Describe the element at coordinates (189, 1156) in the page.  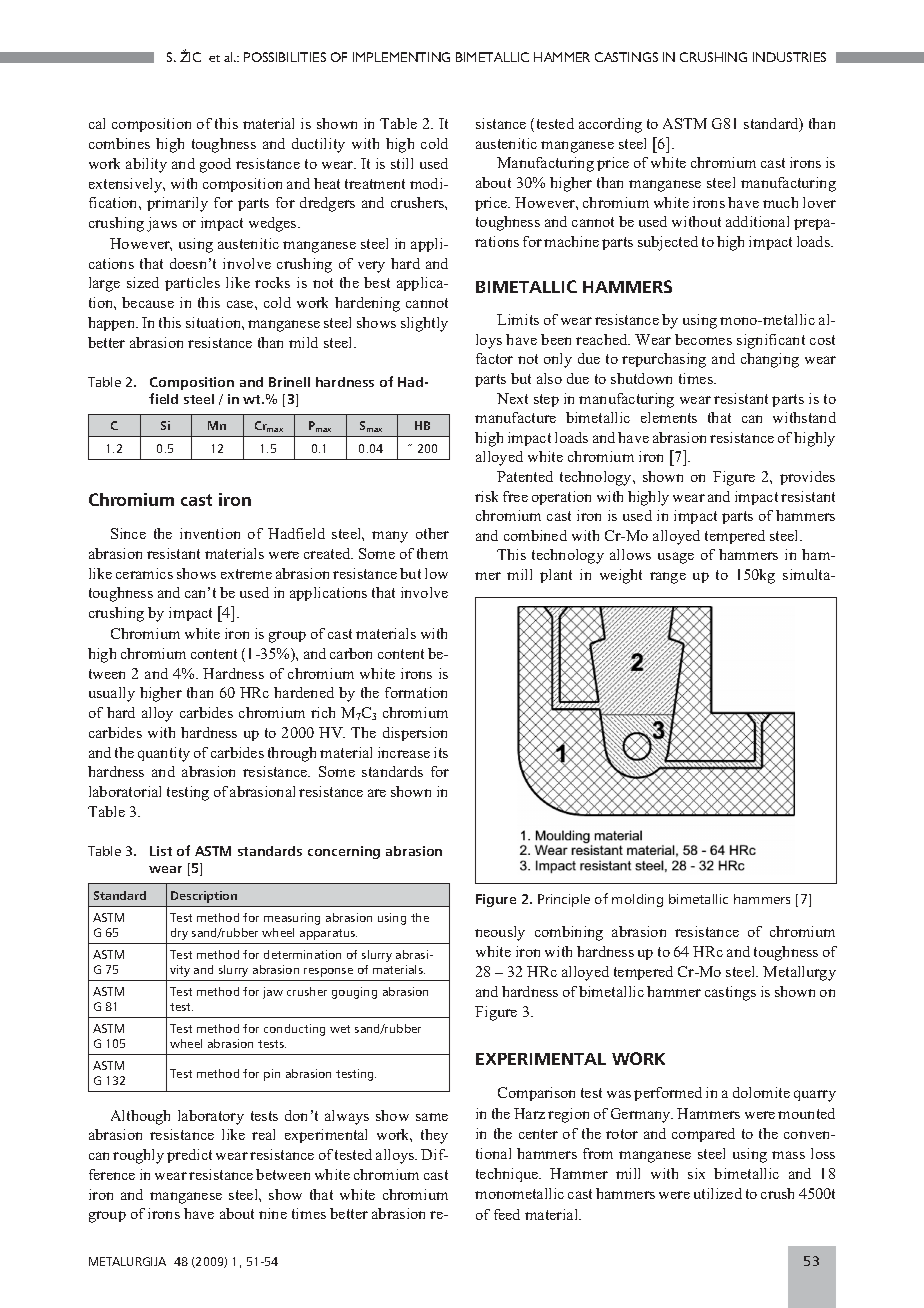
I see `predict` at that location.
